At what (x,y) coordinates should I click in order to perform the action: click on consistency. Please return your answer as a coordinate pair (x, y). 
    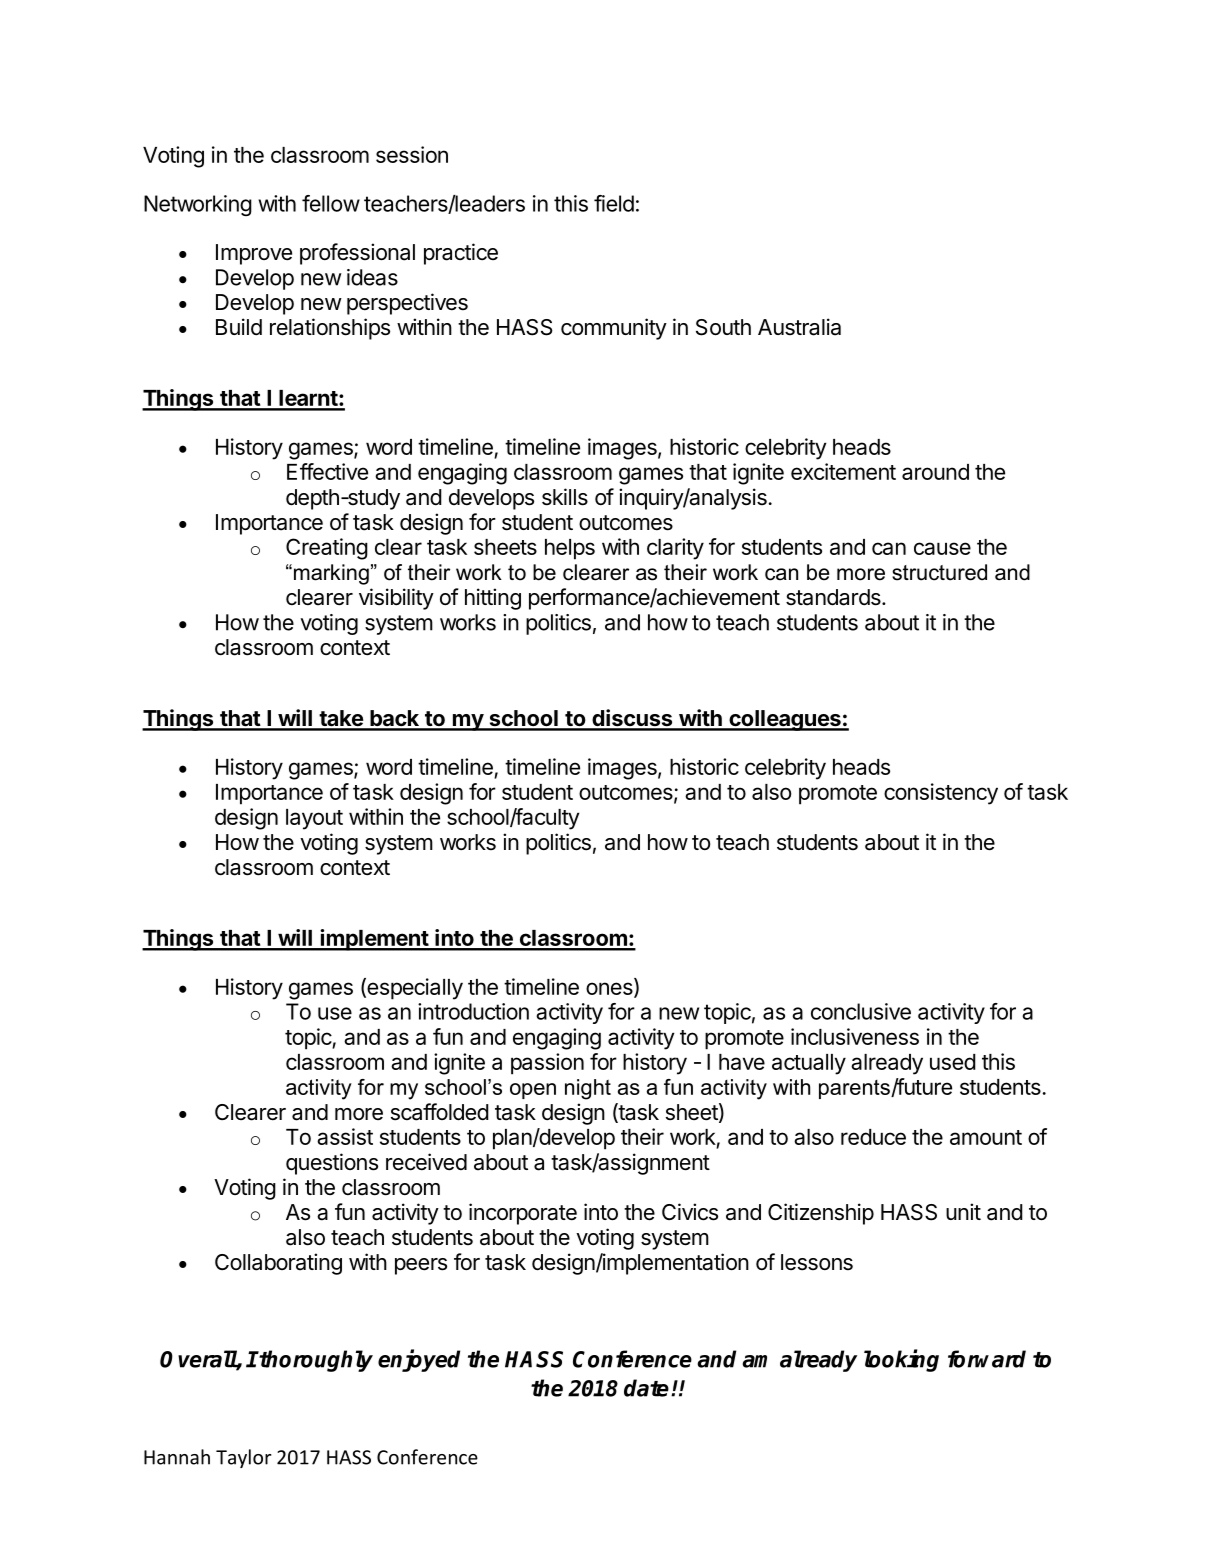
    Looking at the image, I should click on (941, 794).
